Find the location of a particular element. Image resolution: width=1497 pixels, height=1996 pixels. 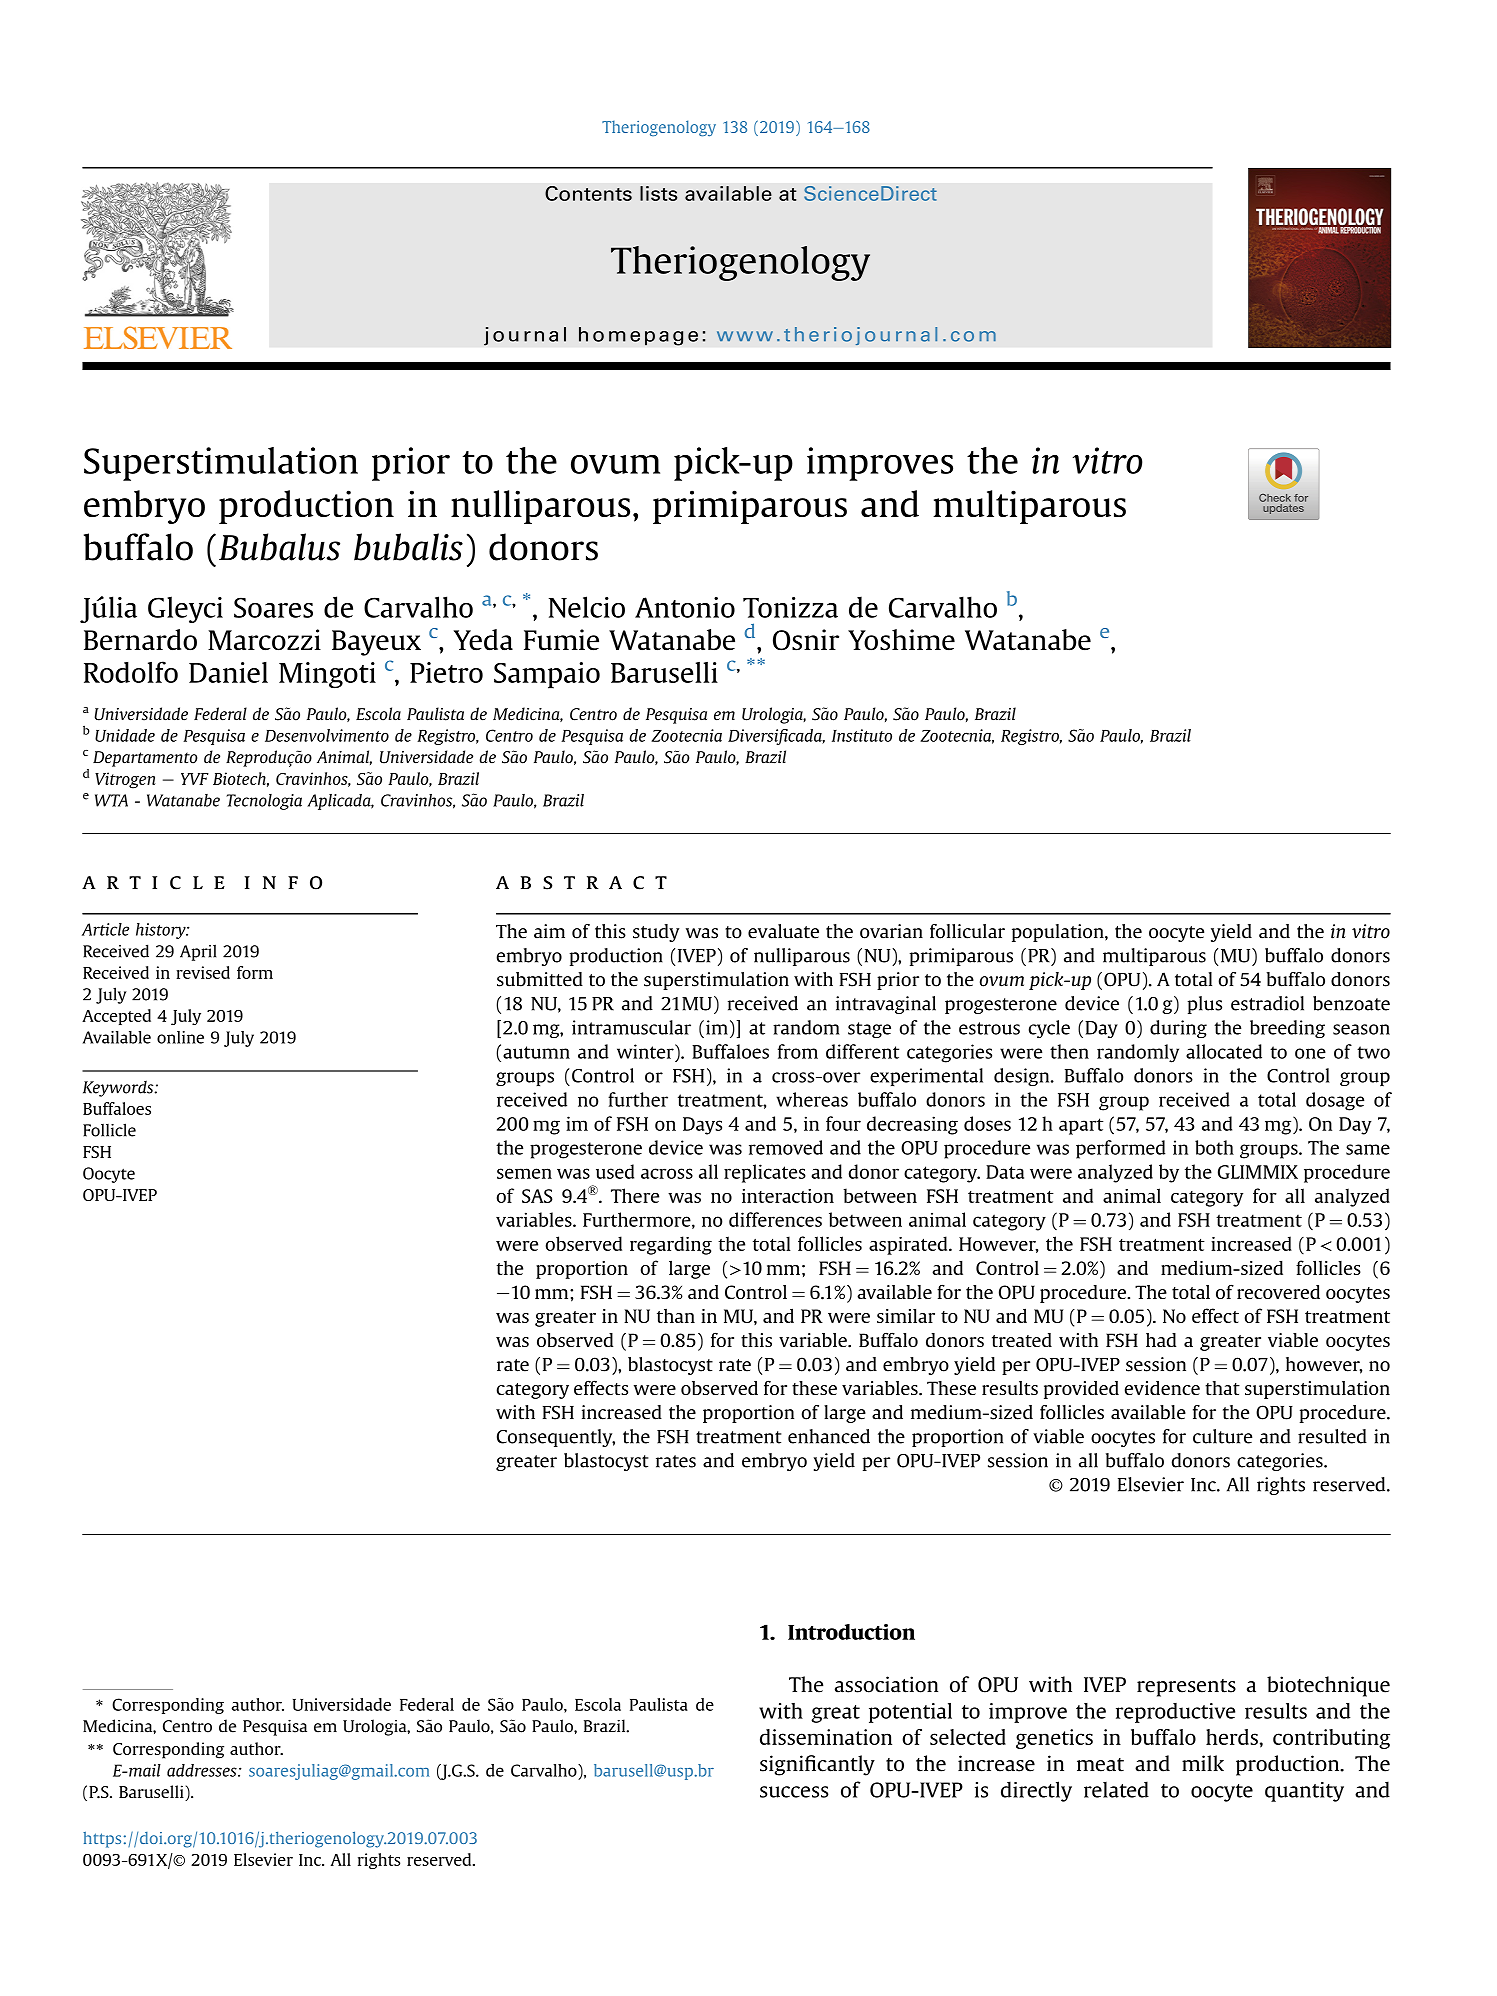

evaluate is located at coordinates (783, 931).
